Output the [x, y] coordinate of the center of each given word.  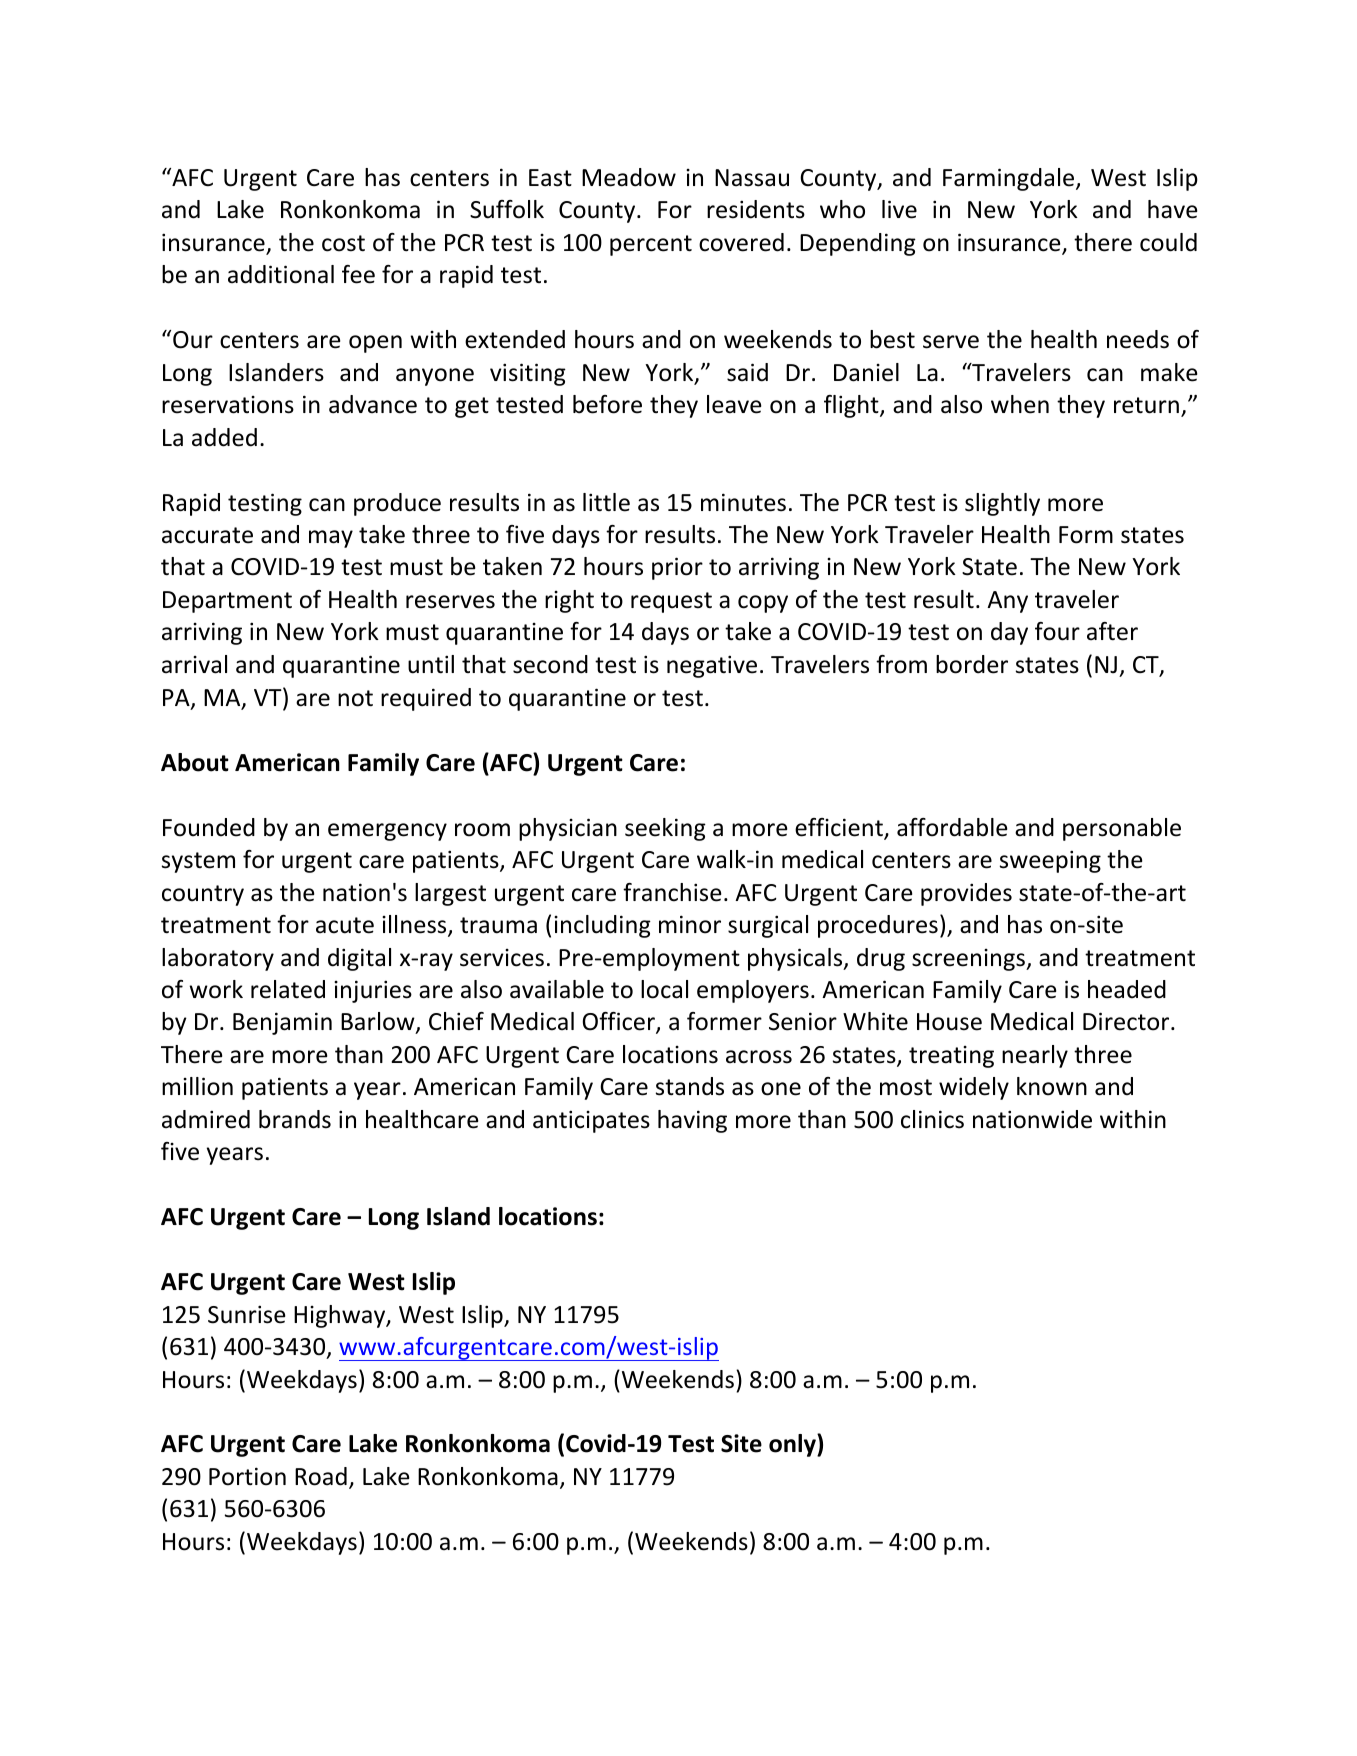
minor [690, 924]
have [1172, 209]
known [1052, 1086]
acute [345, 925]
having [692, 1121]
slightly [1002, 504]
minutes [743, 502]
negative [712, 666]
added [224, 437]
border [972, 664]
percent [651, 245]
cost [343, 243]
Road [321, 1476]
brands [295, 1119]
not [355, 698]
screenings [969, 960]
